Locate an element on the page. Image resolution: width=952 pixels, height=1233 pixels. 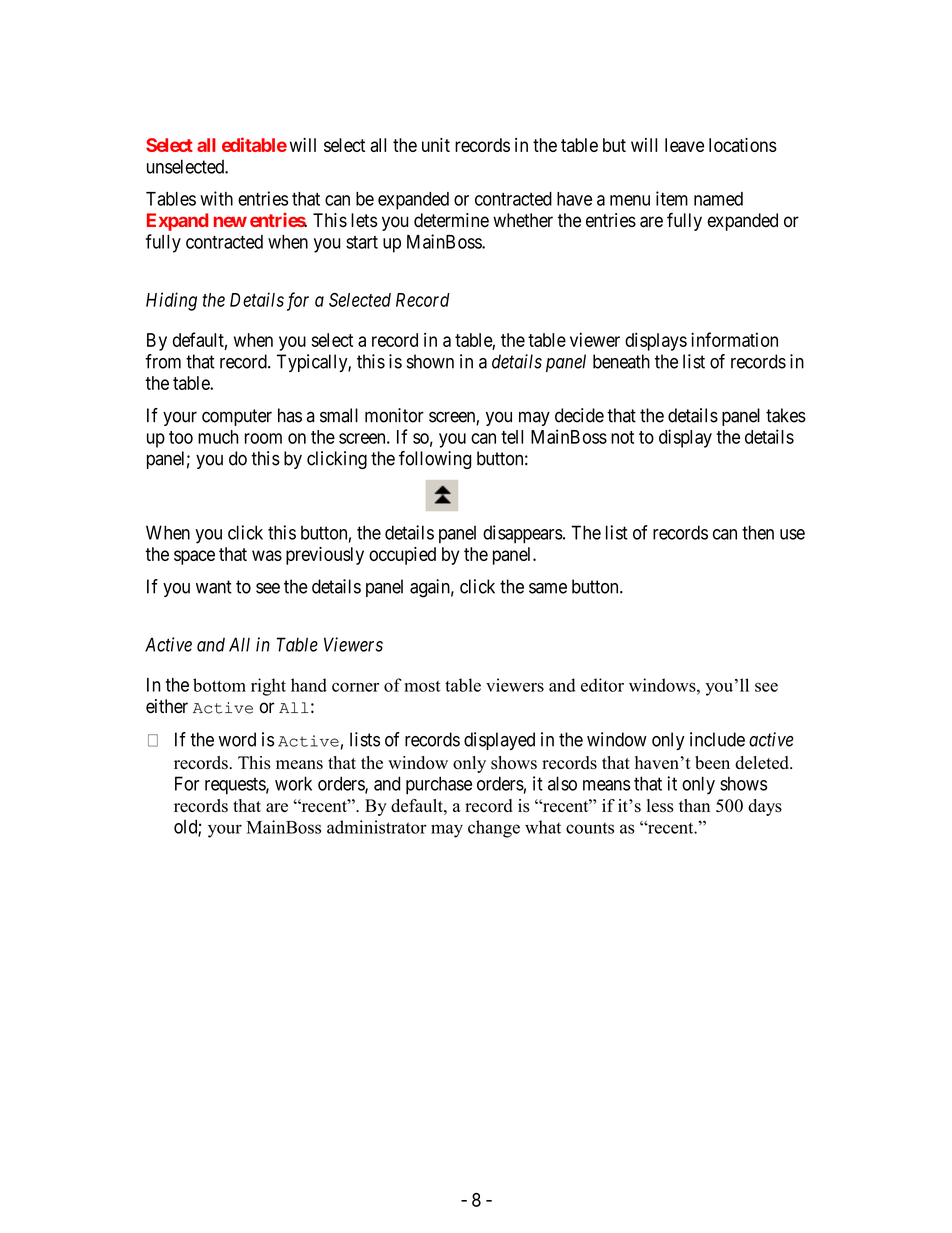
information is located at coordinates (734, 339).
